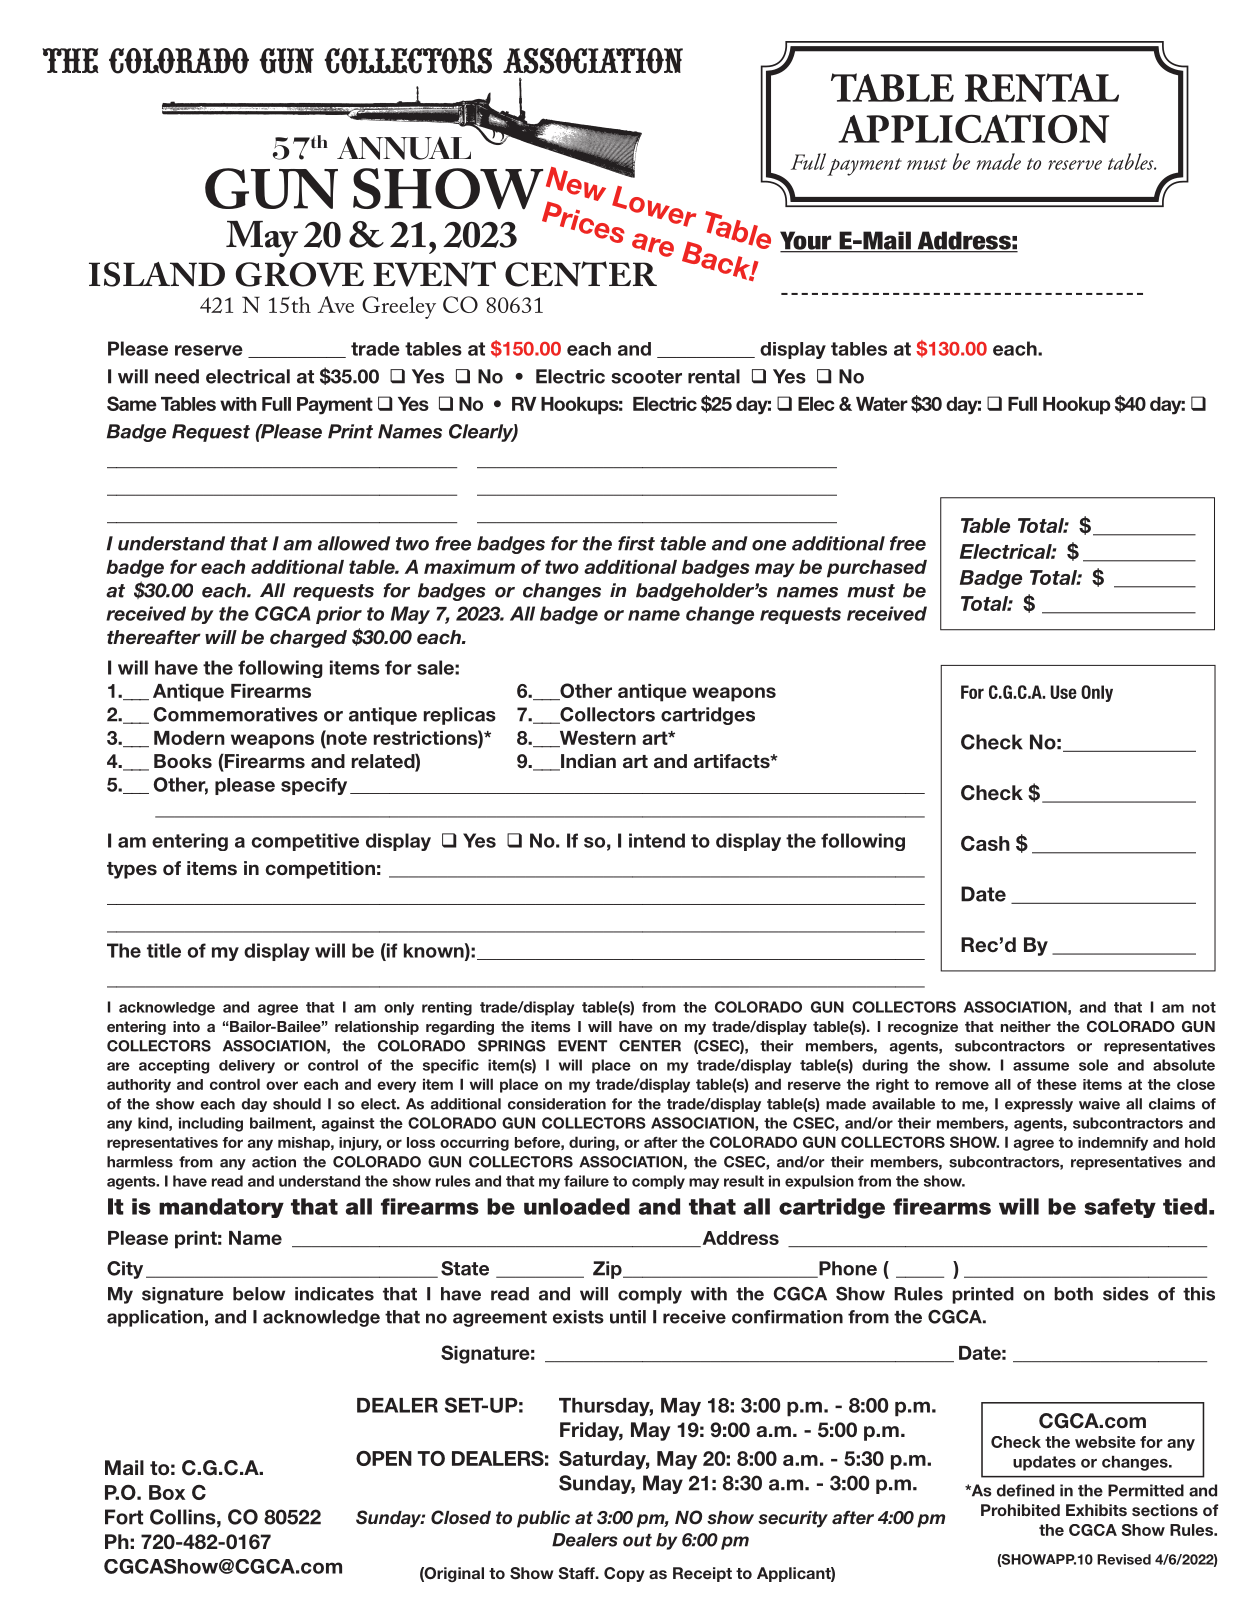  Describe the element at coordinates (300, 274) in the page. I see `GROVE` at that location.
